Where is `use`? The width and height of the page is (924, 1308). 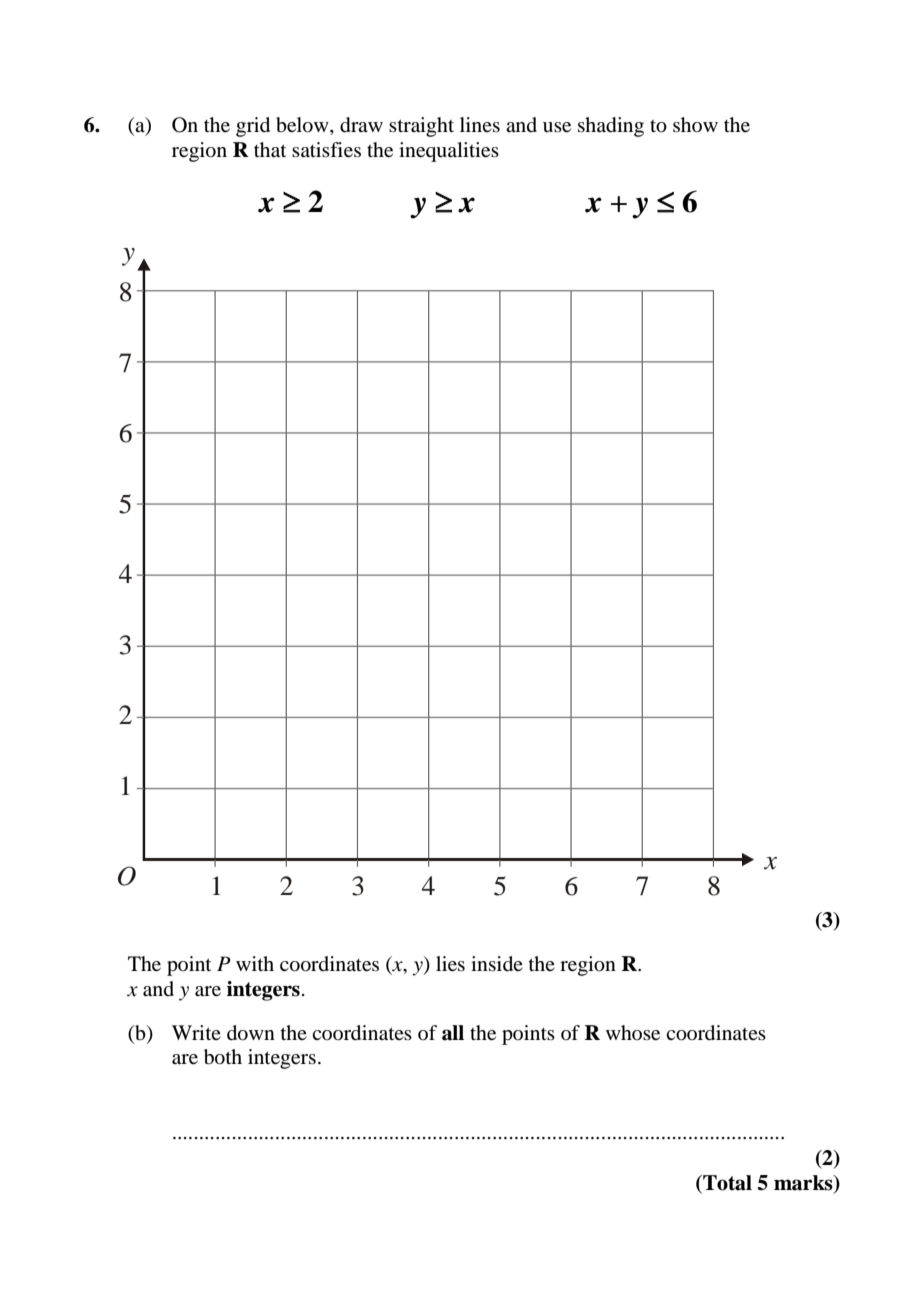
use is located at coordinates (557, 127).
